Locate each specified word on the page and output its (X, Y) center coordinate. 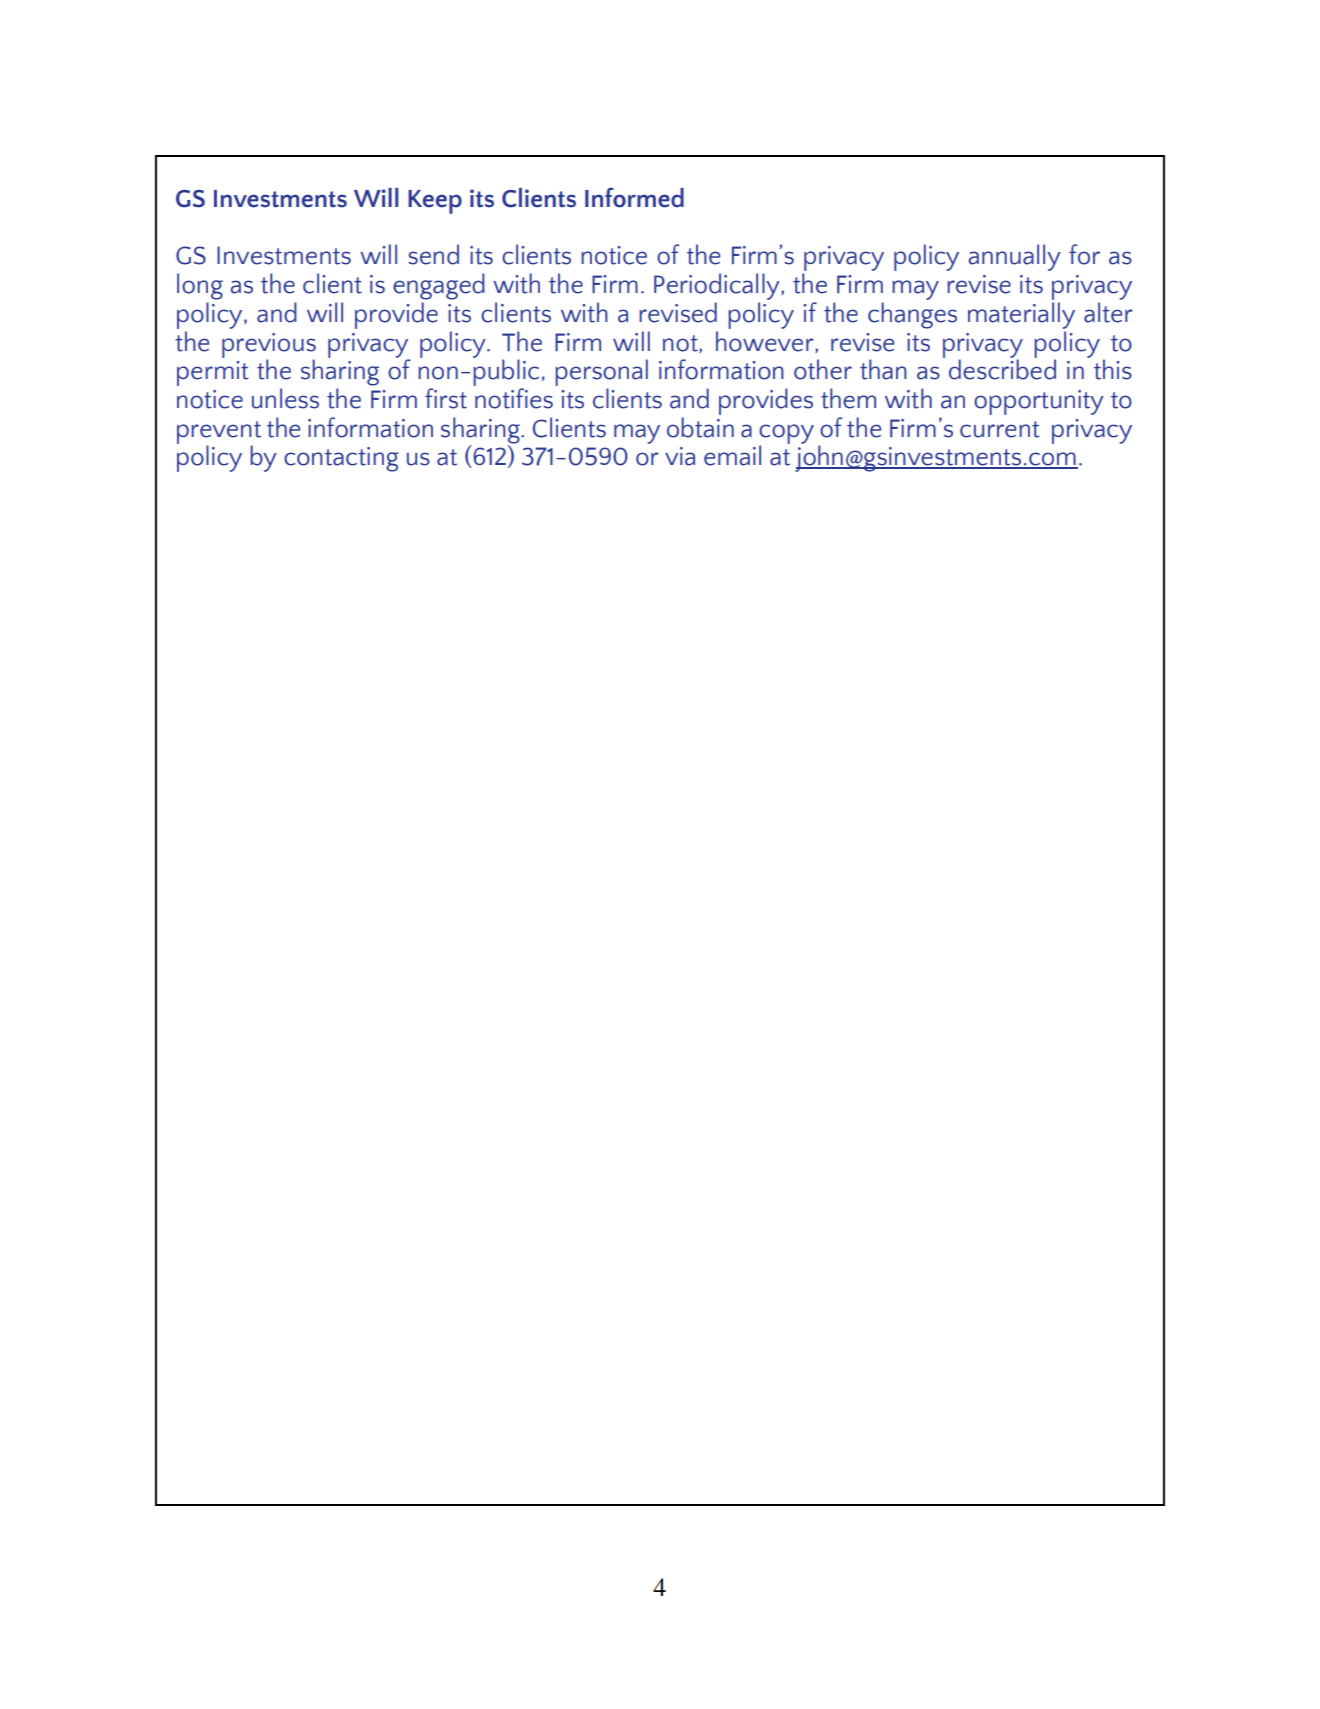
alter (1108, 312)
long (200, 286)
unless (285, 398)
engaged (439, 286)
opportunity (1039, 402)
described (1002, 369)
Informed (634, 197)
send (433, 254)
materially (1021, 315)
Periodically (718, 286)
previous (269, 346)
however (766, 342)
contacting (341, 459)
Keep (435, 202)
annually (1015, 257)
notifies (514, 398)
